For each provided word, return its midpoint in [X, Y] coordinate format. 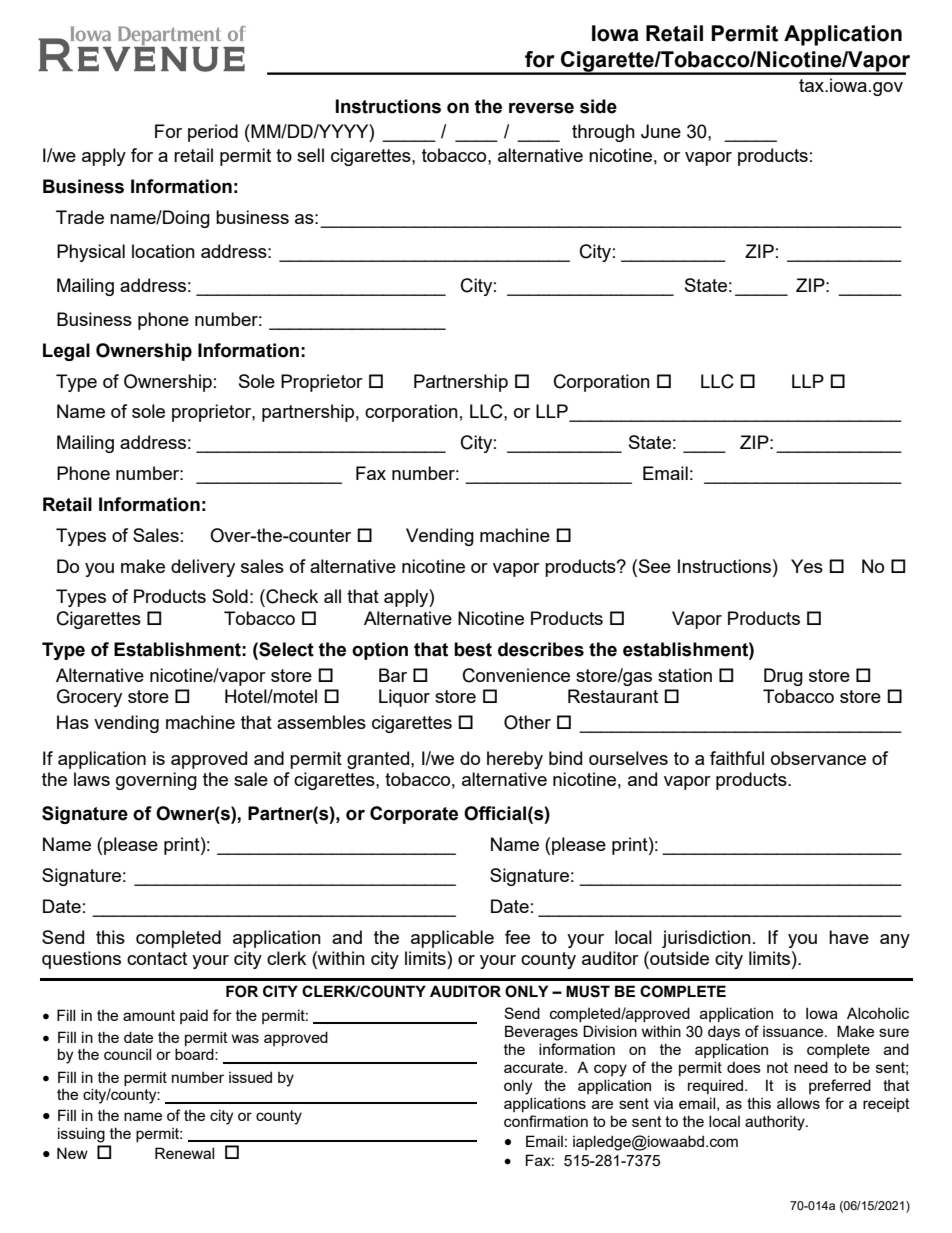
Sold [230, 596]
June [661, 131]
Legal [66, 352]
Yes [807, 566]
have [849, 937]
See [653, 566]
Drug [783, 677]
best [473, 649]
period [213, 133]
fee [517, 937]
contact [157, 958]
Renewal [184, 1153]
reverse [541, 108]
